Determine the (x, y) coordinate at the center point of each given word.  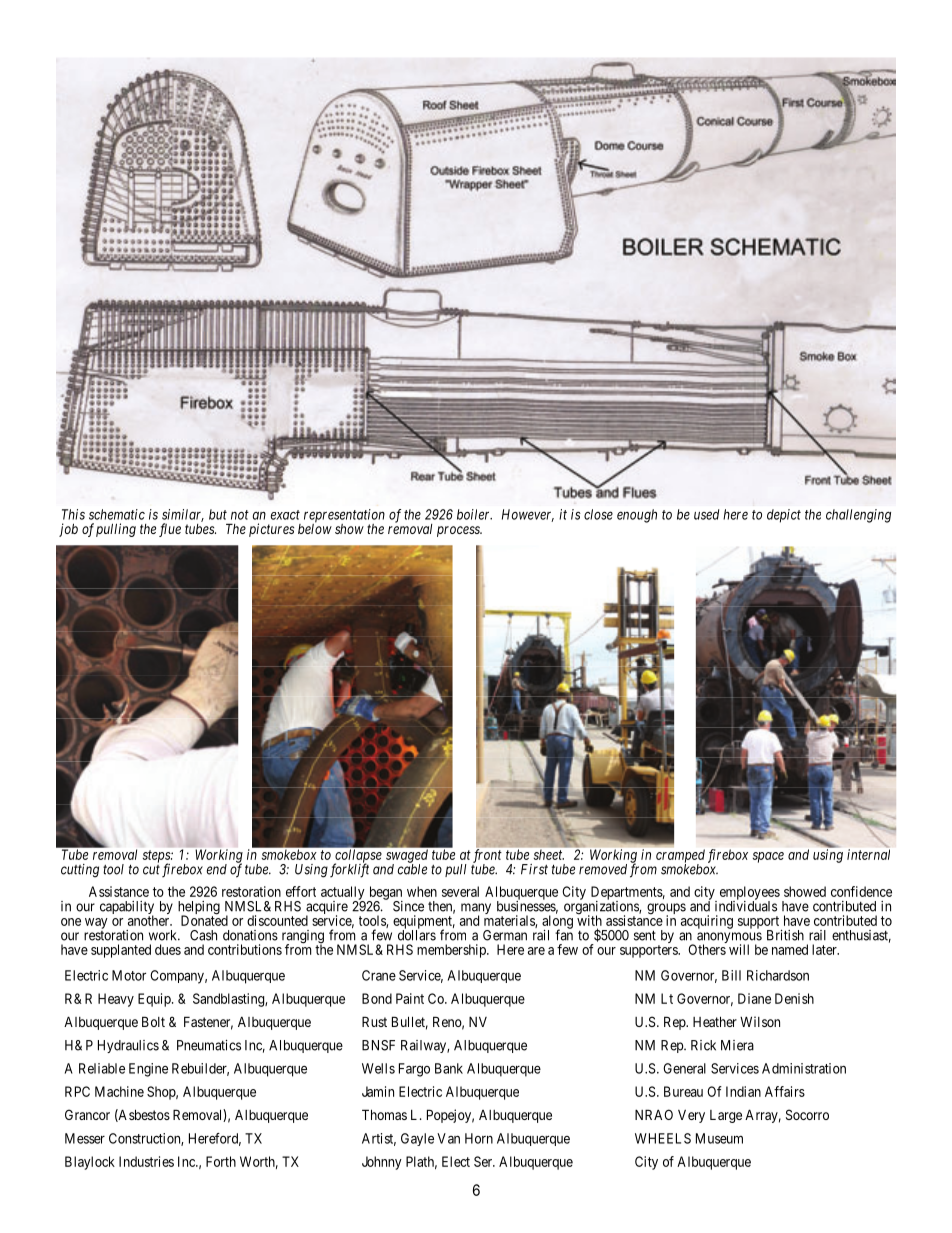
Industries (146, 1161)
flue (170, 530)
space (768, 857)
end (217, 869)
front (487, 857)
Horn (479, 1138)
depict (784, 516)
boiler (474, 514)
